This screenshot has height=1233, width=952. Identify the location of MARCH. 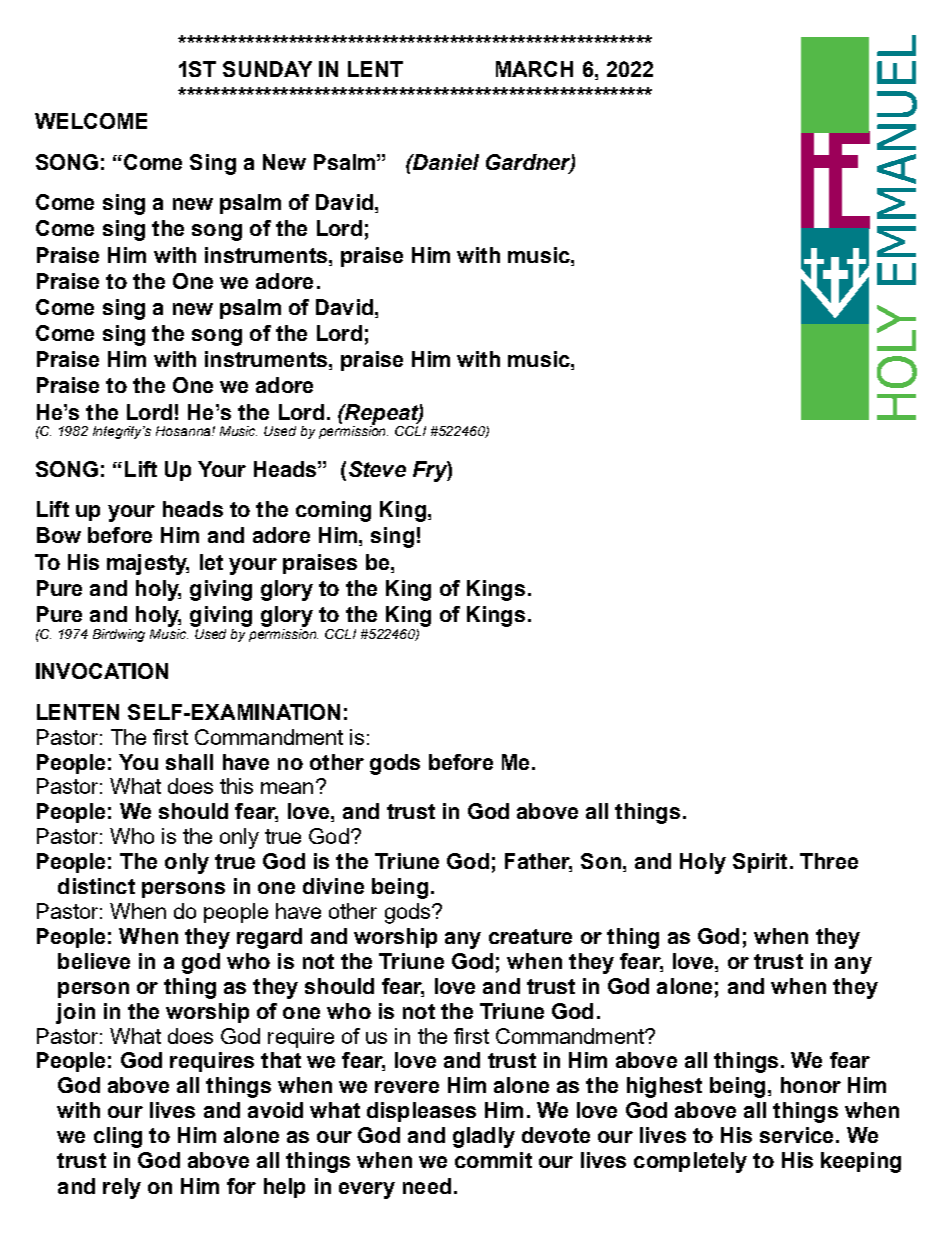
(534, 69).
